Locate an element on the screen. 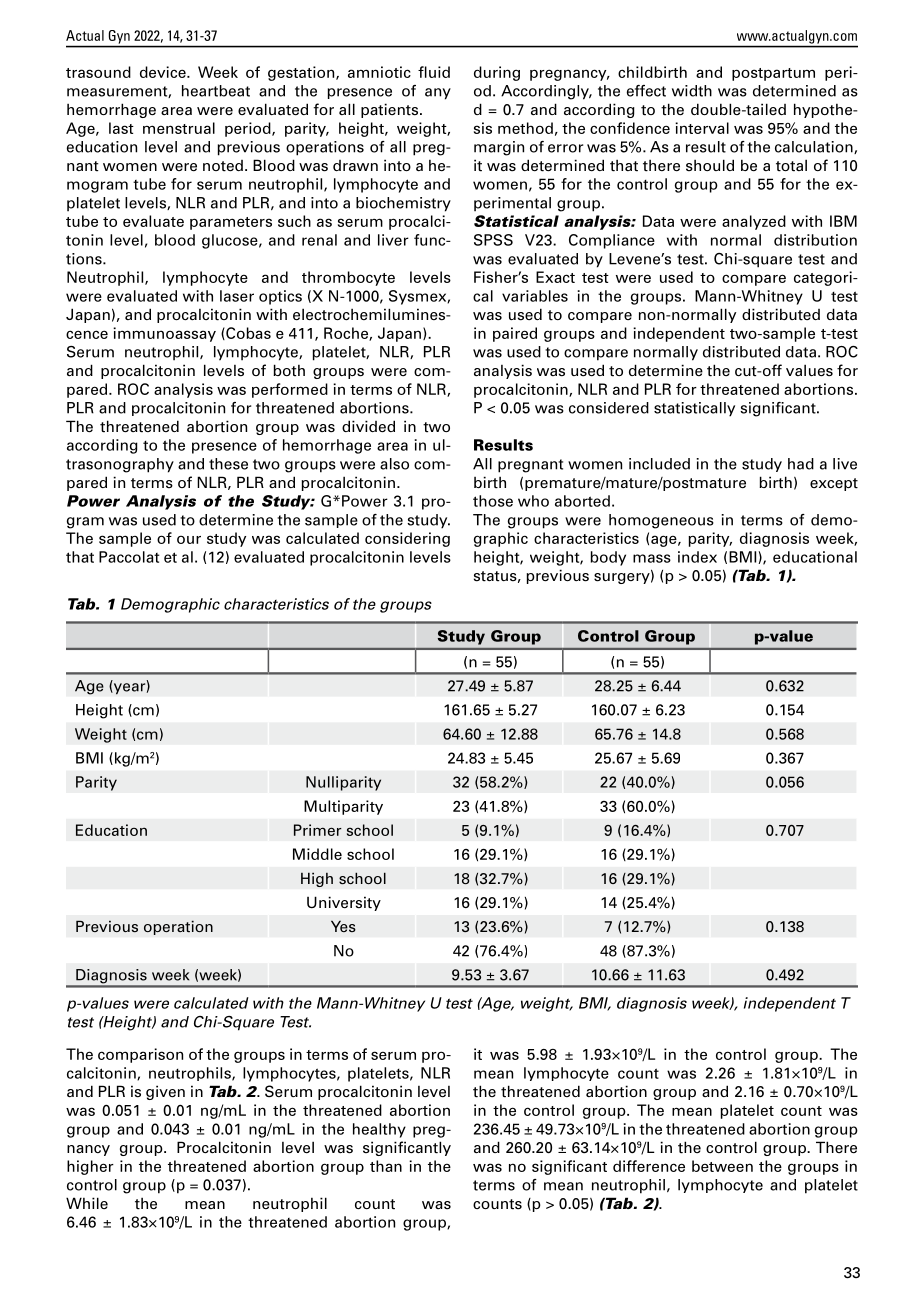 The width and height of the screenshot is (924, 1308). Middle is located at coordinates (317, 854).
